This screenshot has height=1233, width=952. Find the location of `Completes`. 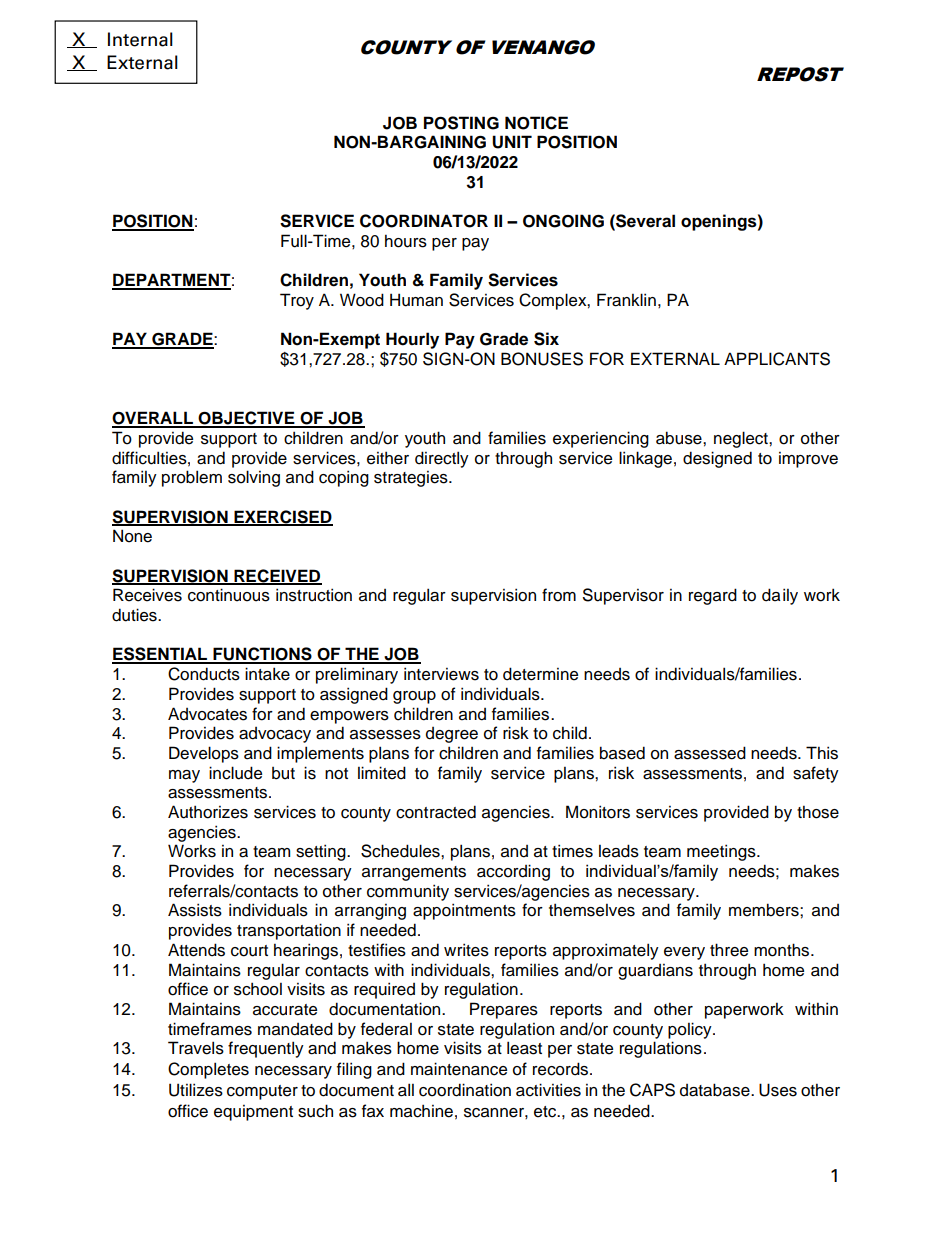

Completes is located at coordinates (208, 1070).
